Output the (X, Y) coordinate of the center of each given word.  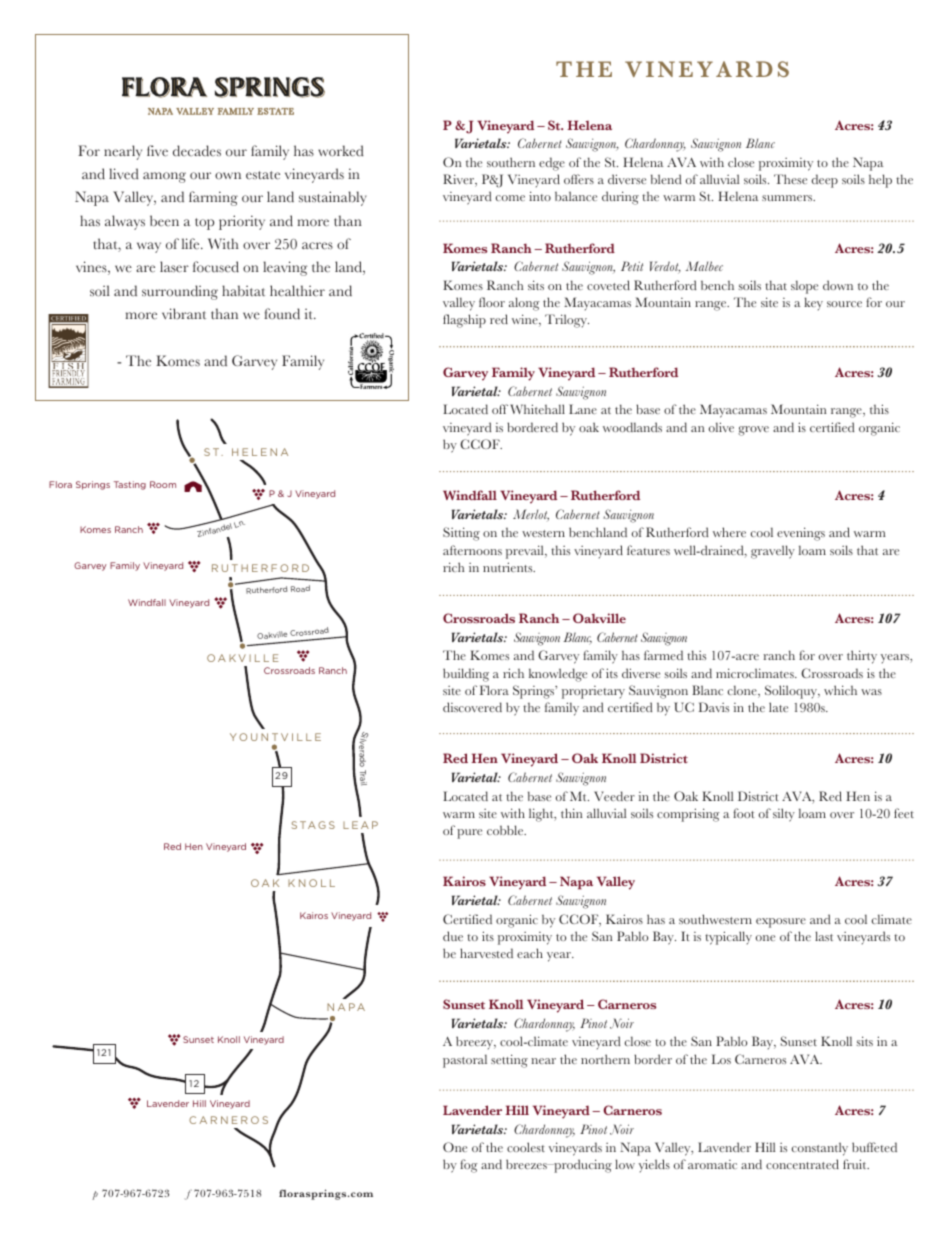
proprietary (593, 692)
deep (825, 181)
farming (213, 198)
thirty (862, 657)
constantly (820, 1149)
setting (509, 1061)
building (466, 675)
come (510, 198)
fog (468, 1166)
